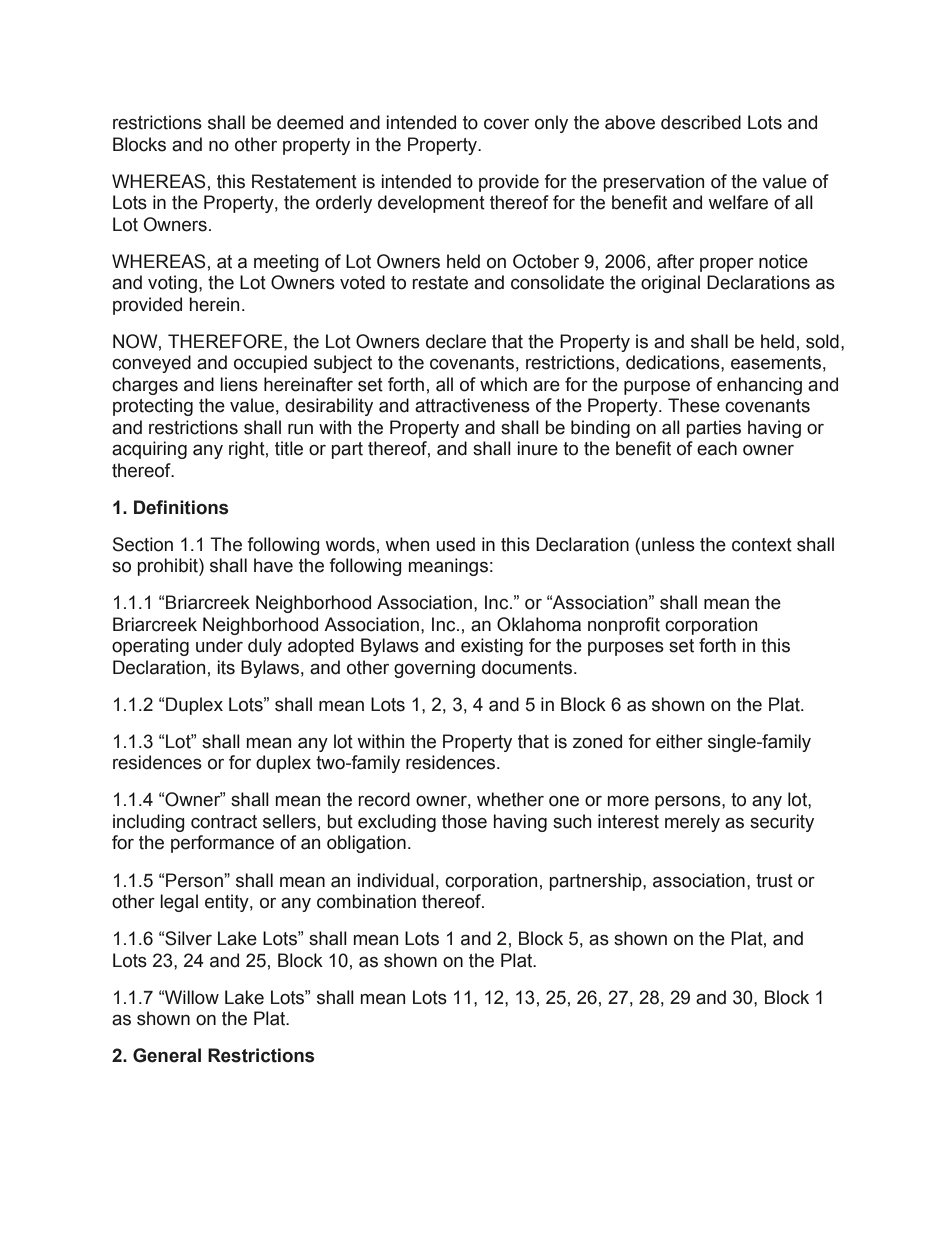  What do you see at coordinates (167, 1055) in the image?
I see `General` at bounding box center [167, 1055].
